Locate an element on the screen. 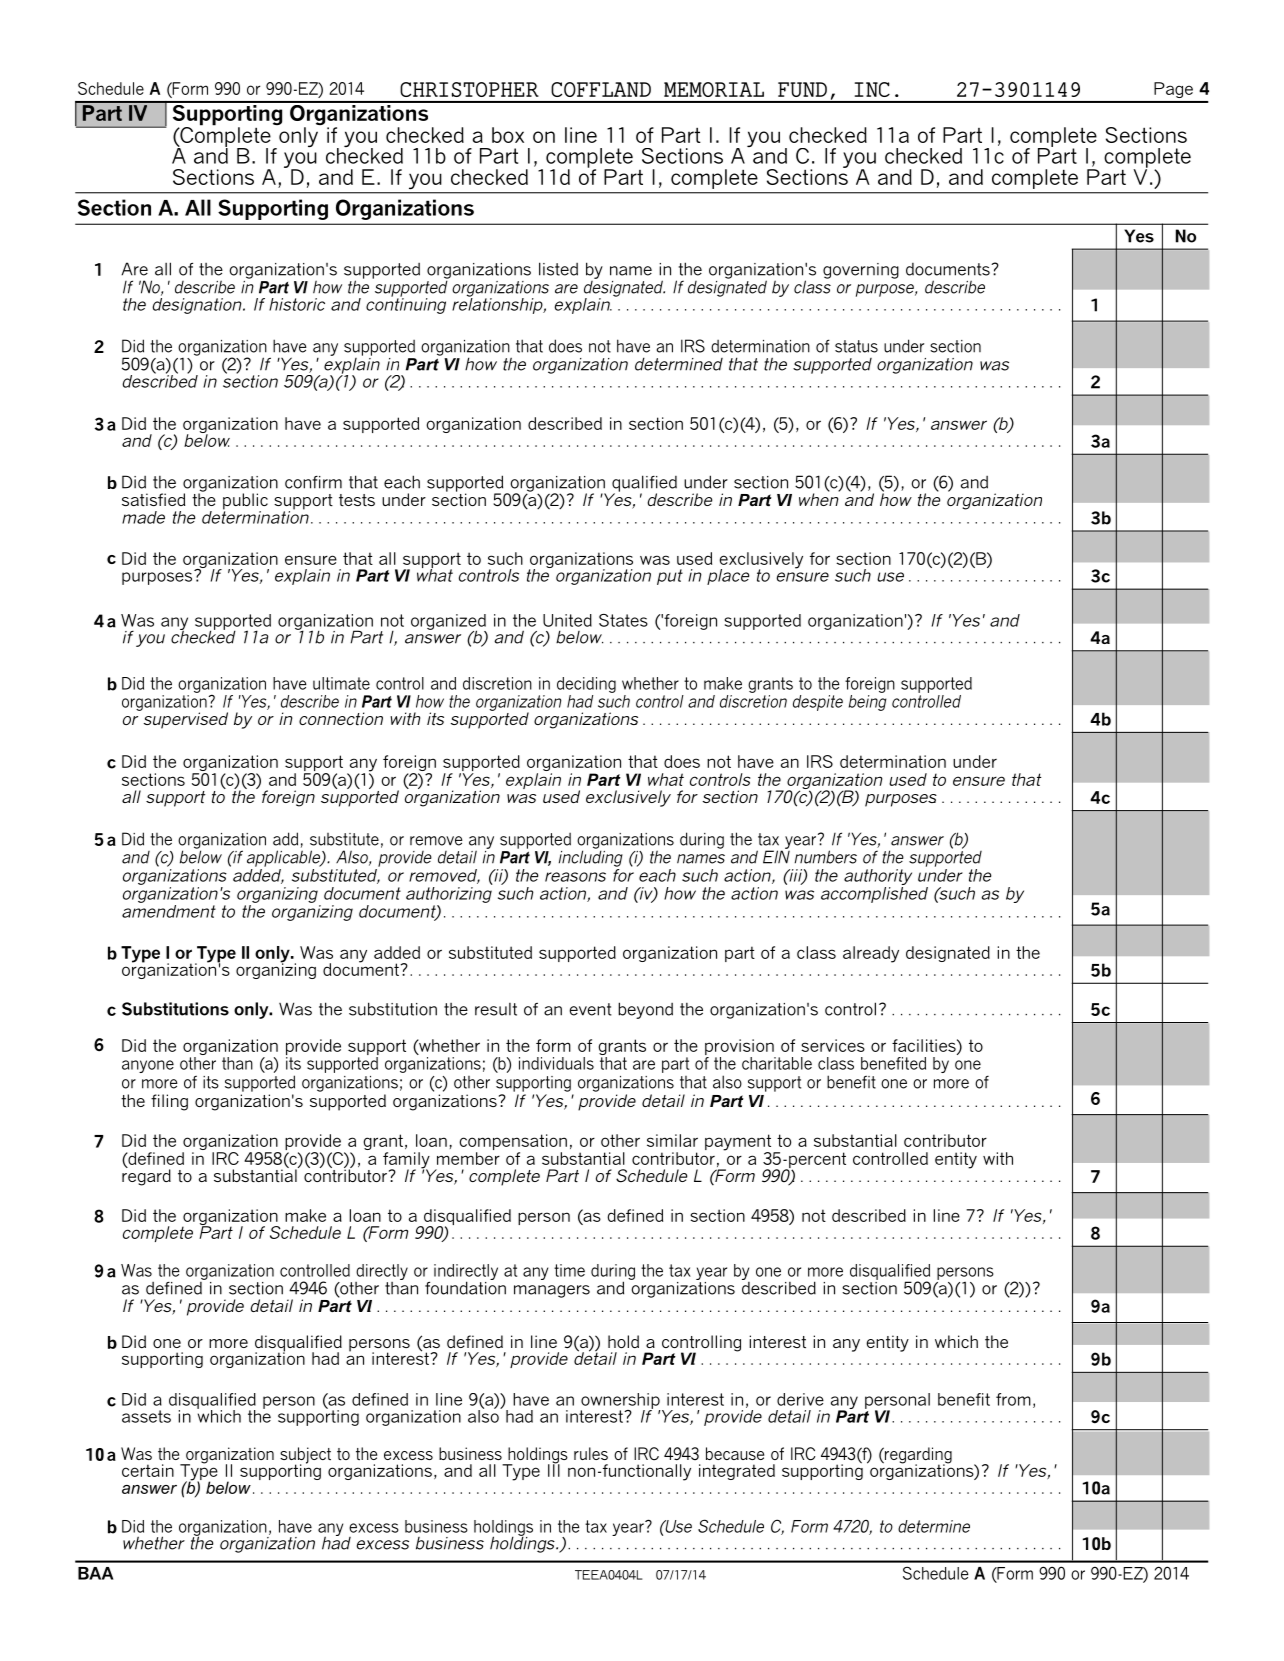 The image size is (1284, 1661). listed is located at coordinates (558, 269).
